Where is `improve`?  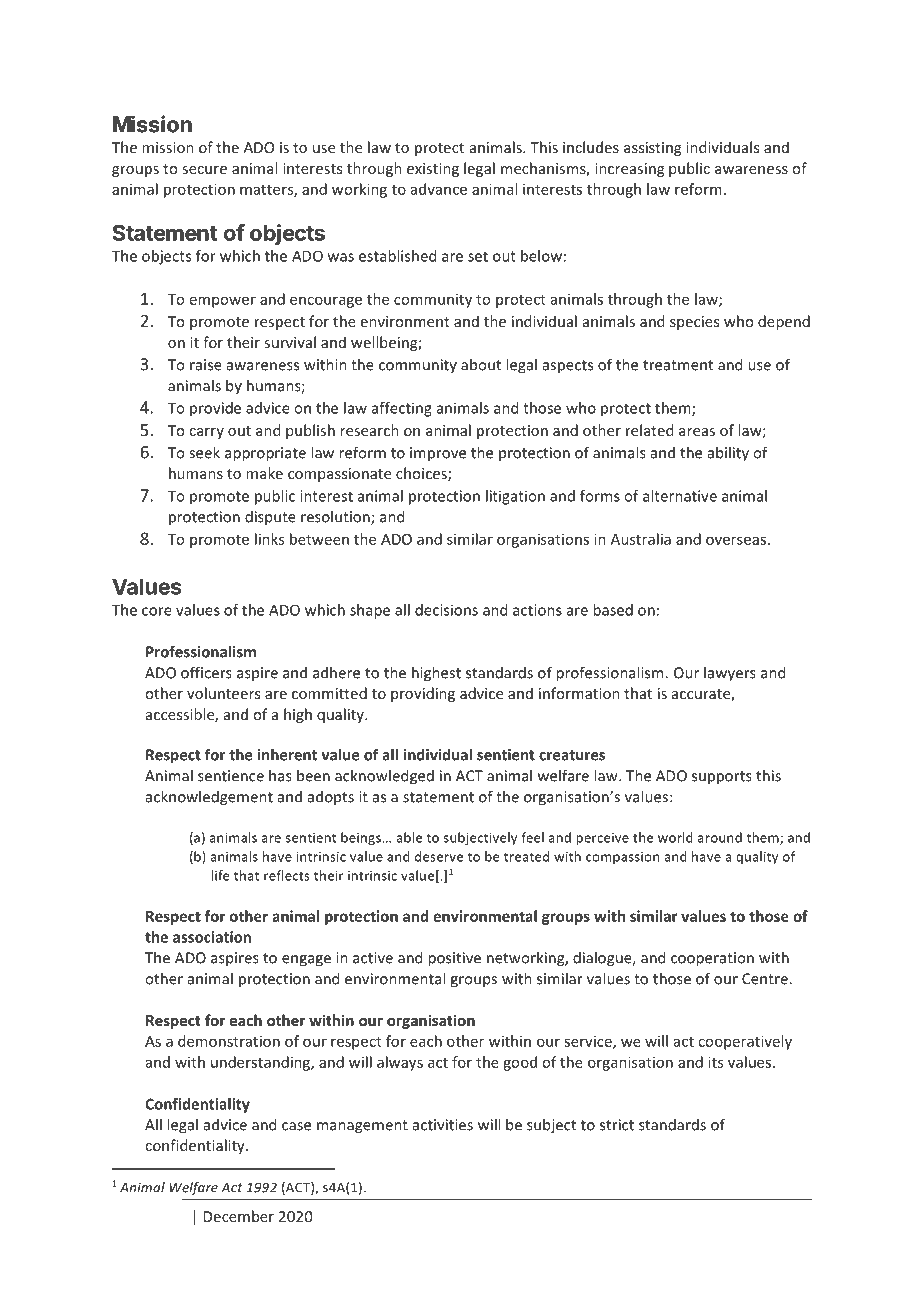
improve is located at coordinates (438, 454).
